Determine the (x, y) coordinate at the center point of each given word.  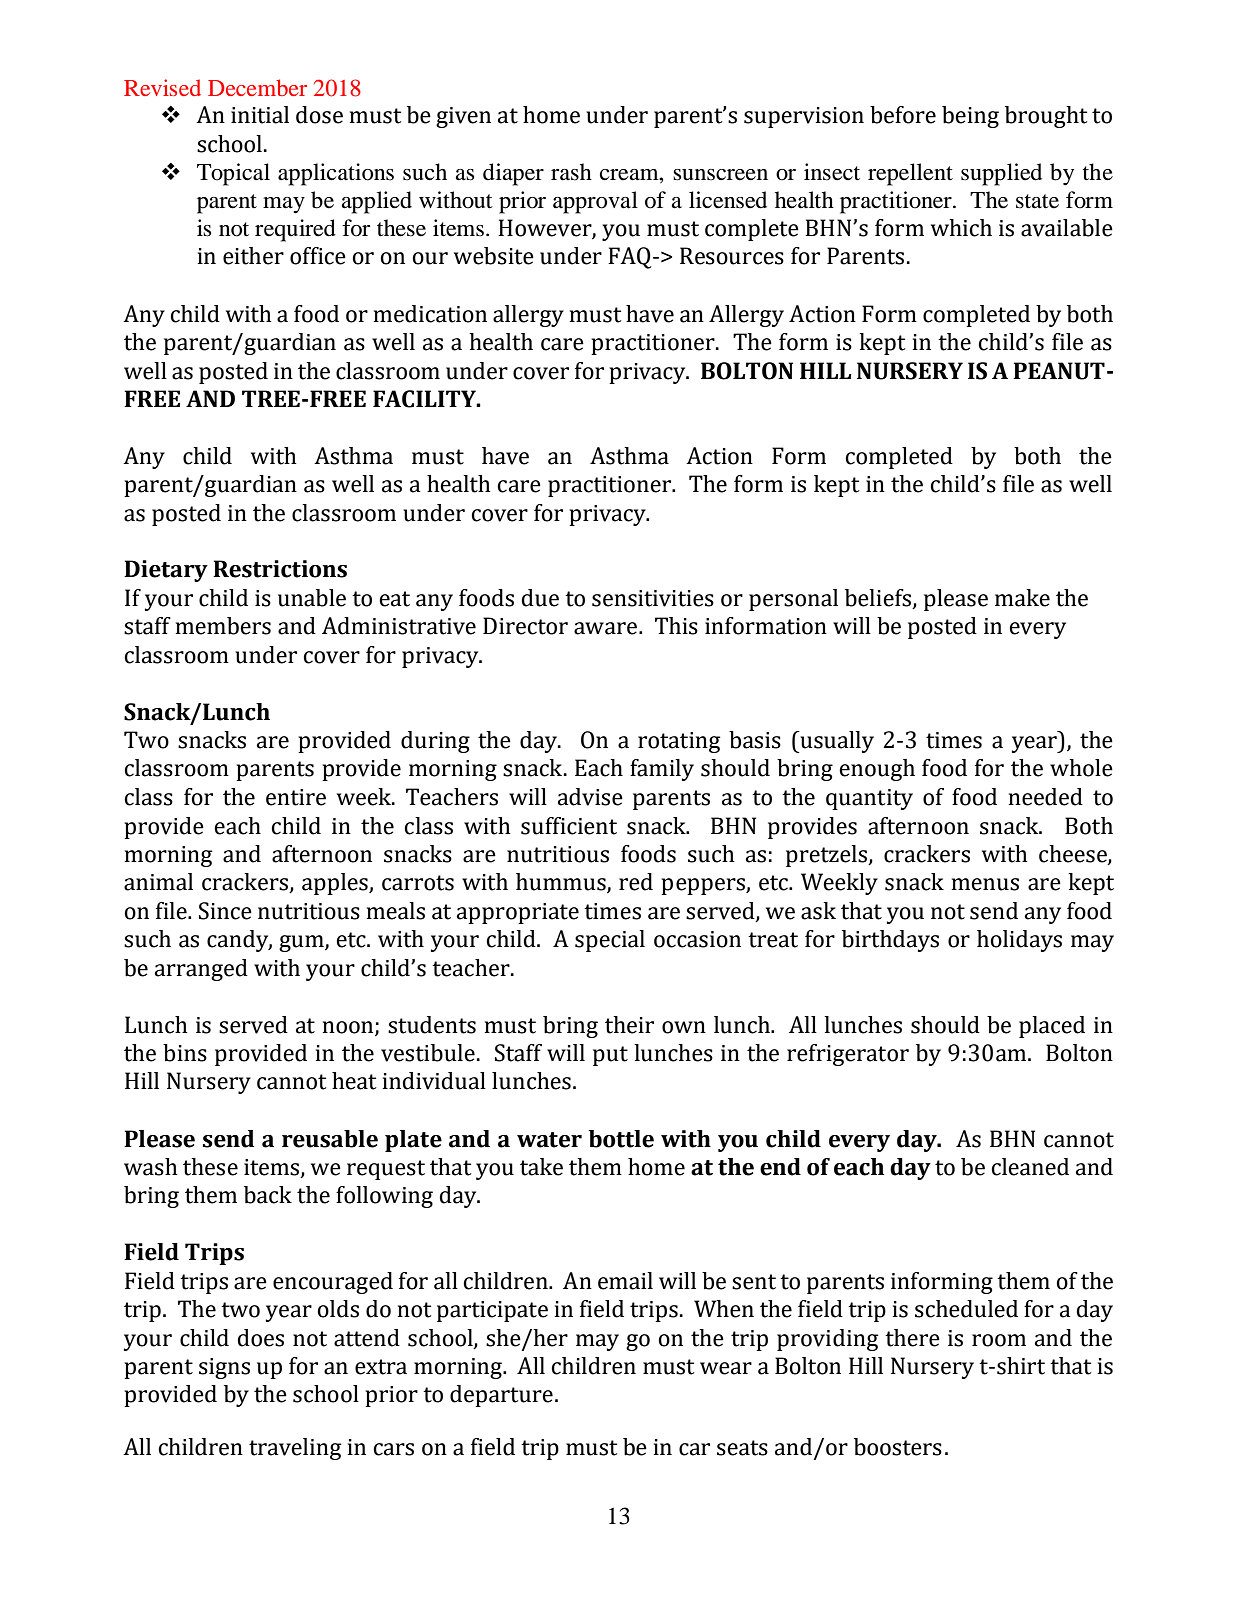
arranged (201, 970)
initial (260, 115)
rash (571, 172)
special (610, 941)
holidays (1019, 941)
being (970, 117)
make (1022, 598)
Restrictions (280, 569)
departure (501, 1396)
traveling (295, 1449)
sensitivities (653, 598)
